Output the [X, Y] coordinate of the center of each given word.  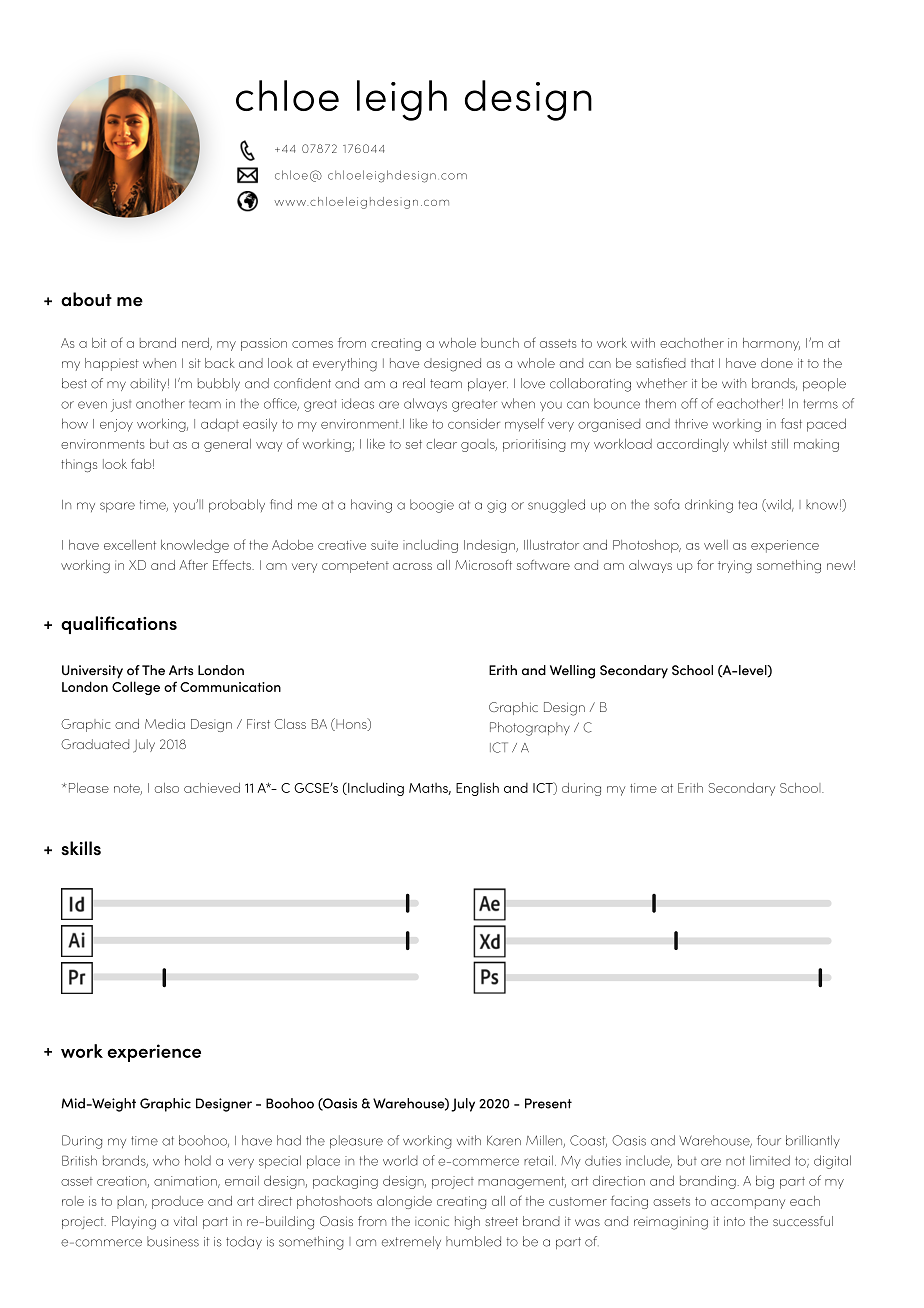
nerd [196, 344]
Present [548, 1103]
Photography [530, 729]
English [477, 789]
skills [81, 848]
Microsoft [483, 565]
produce [177, 1202]
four [769, 1140]
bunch [500, 343]
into [734, 1221]
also [167, 788]
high [467, 1223]
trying [735, 566]
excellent [130, 545]
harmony [771, 344]
